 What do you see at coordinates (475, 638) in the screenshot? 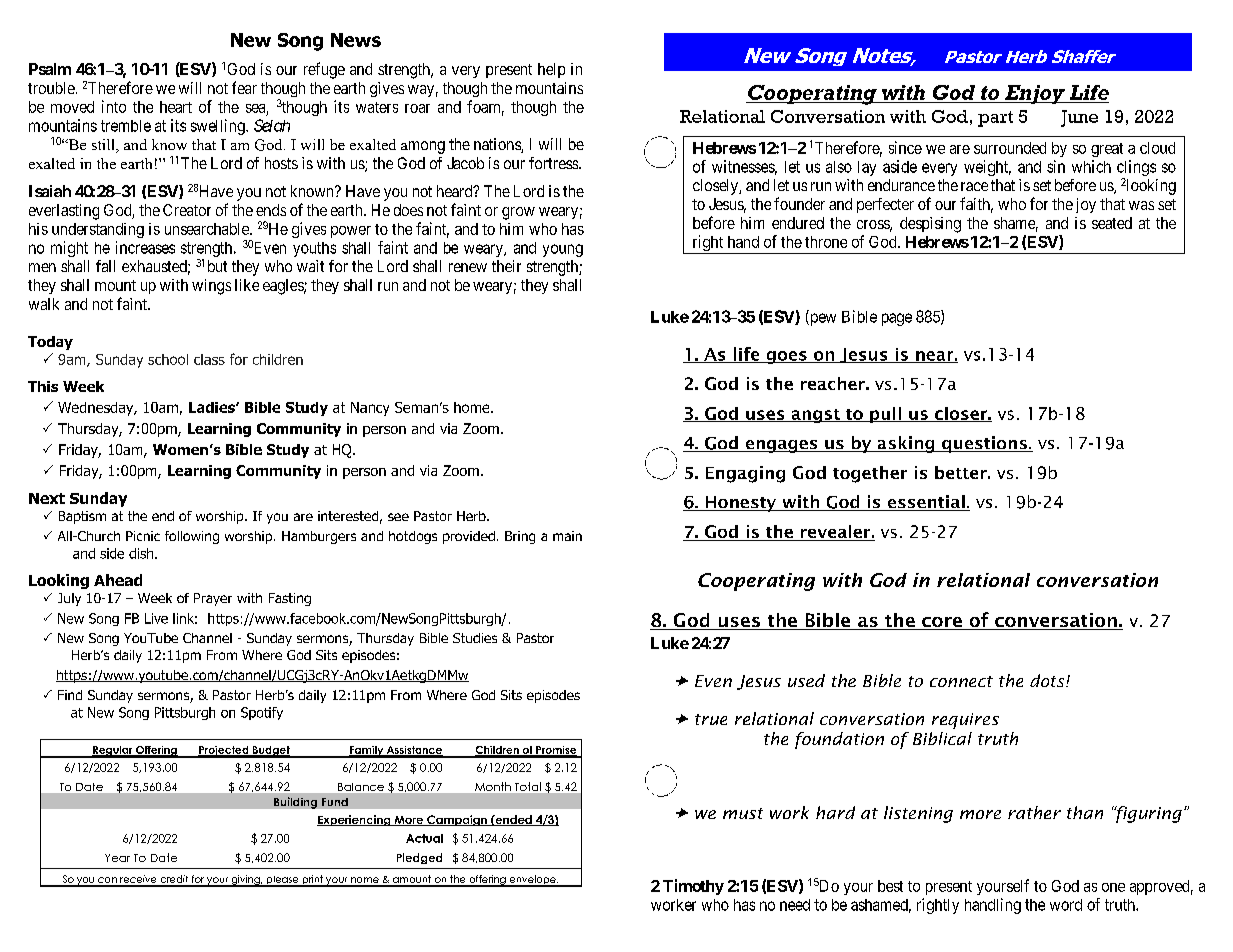
I see `Studies` at bounding box center [475, 638].
